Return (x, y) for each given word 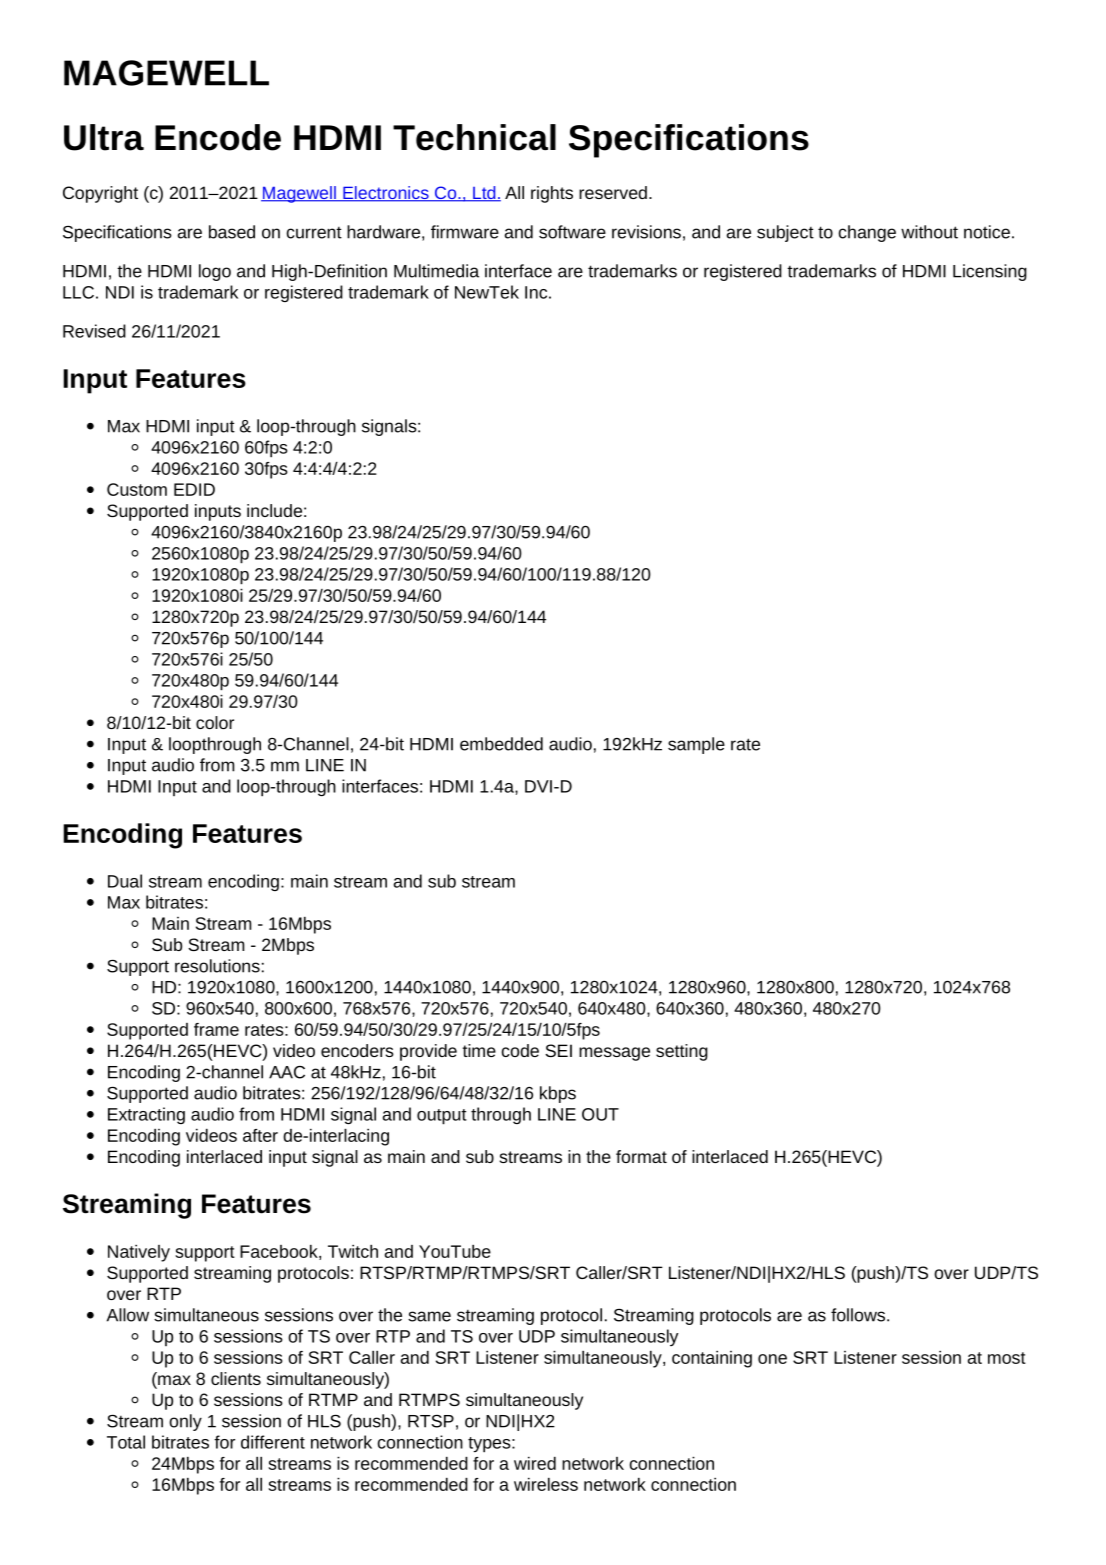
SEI (558, 1050)
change (867, 233)
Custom (137, 489)
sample (696, 745)
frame (216, 1029)
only (185, 1422)
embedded (501, 744)
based (232, 232)
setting (682, 1052)
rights (552, 194)
